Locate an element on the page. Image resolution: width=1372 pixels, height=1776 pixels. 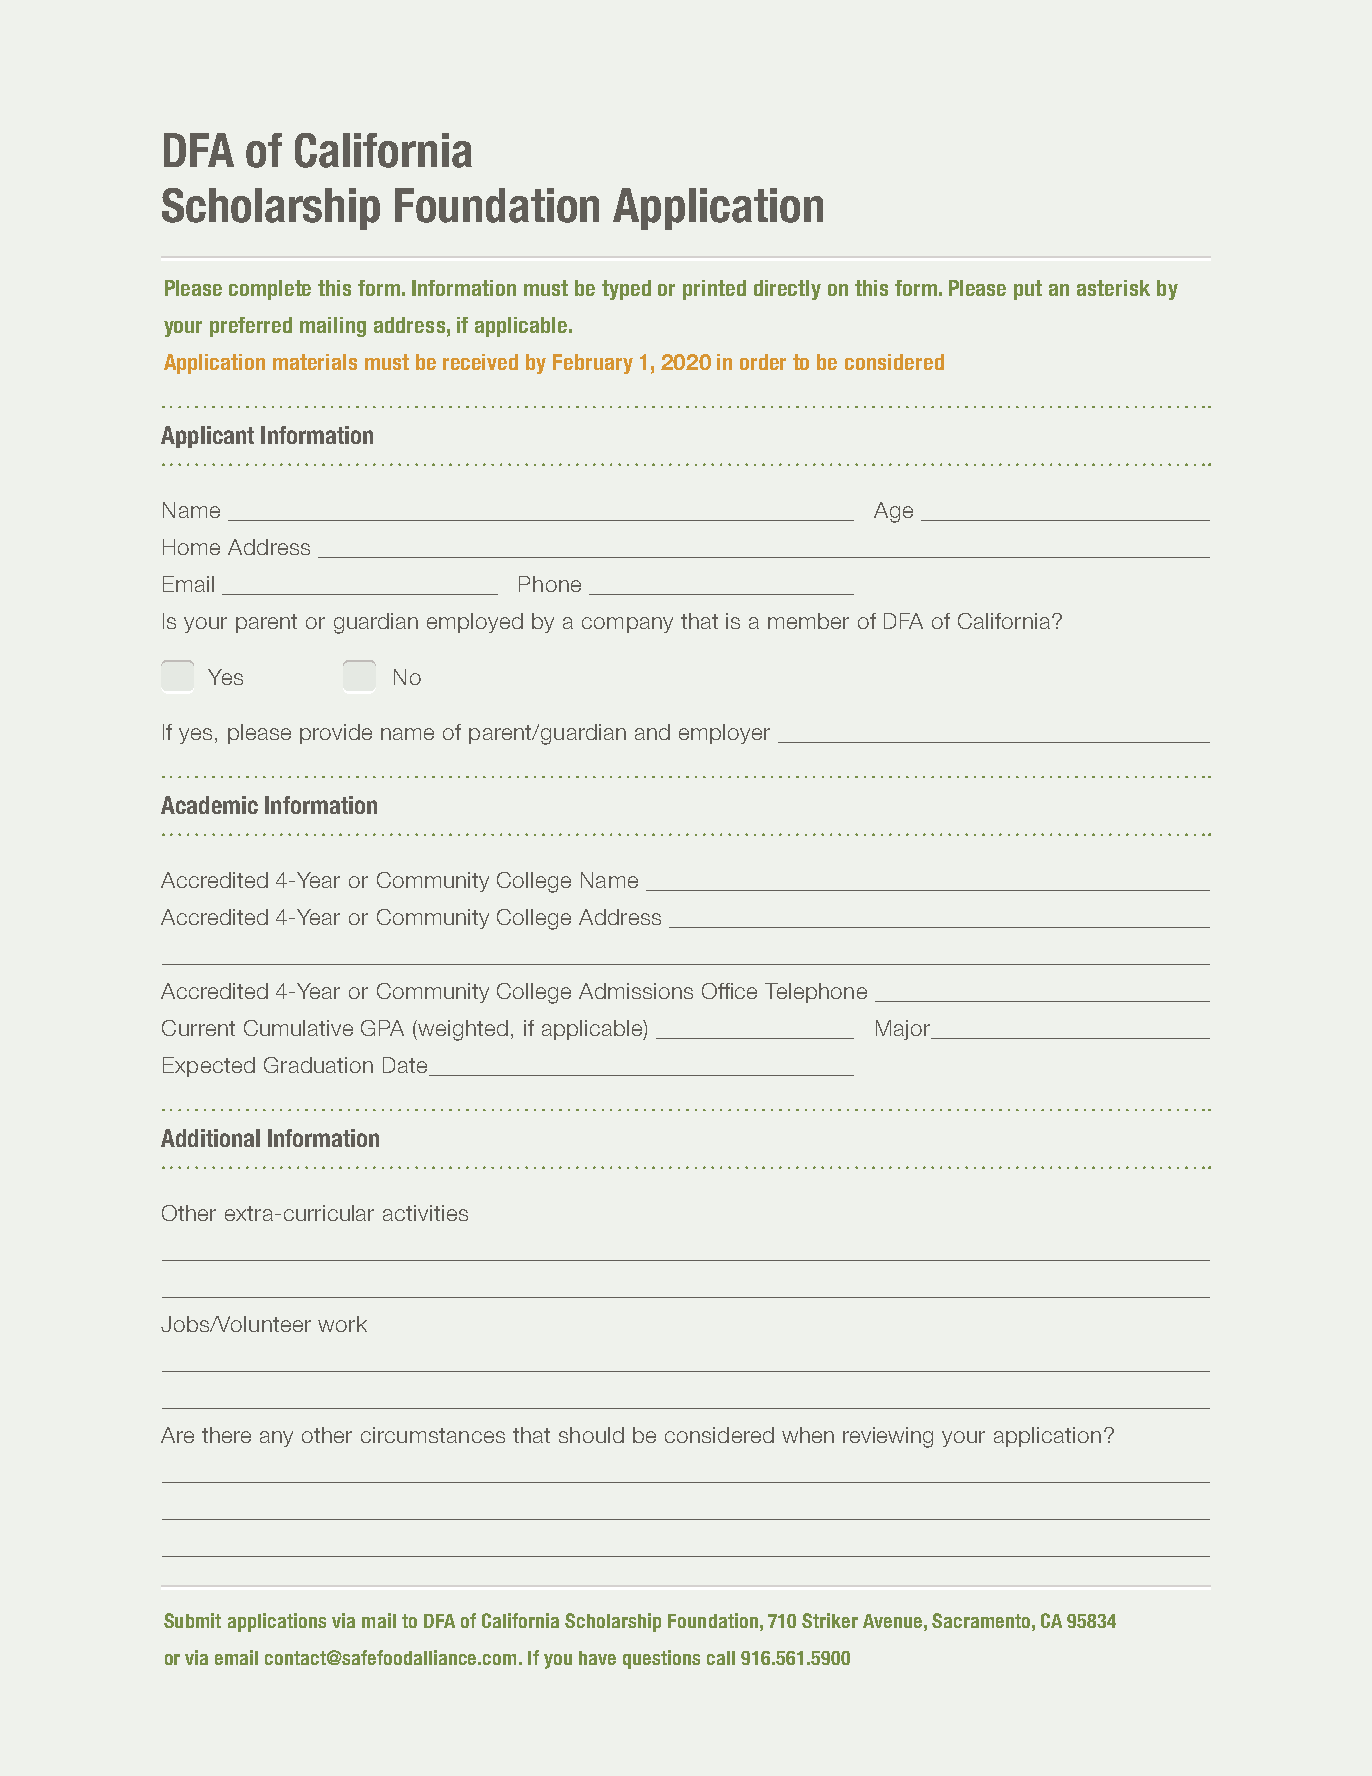
provide is located at coordinates (336, 734).
